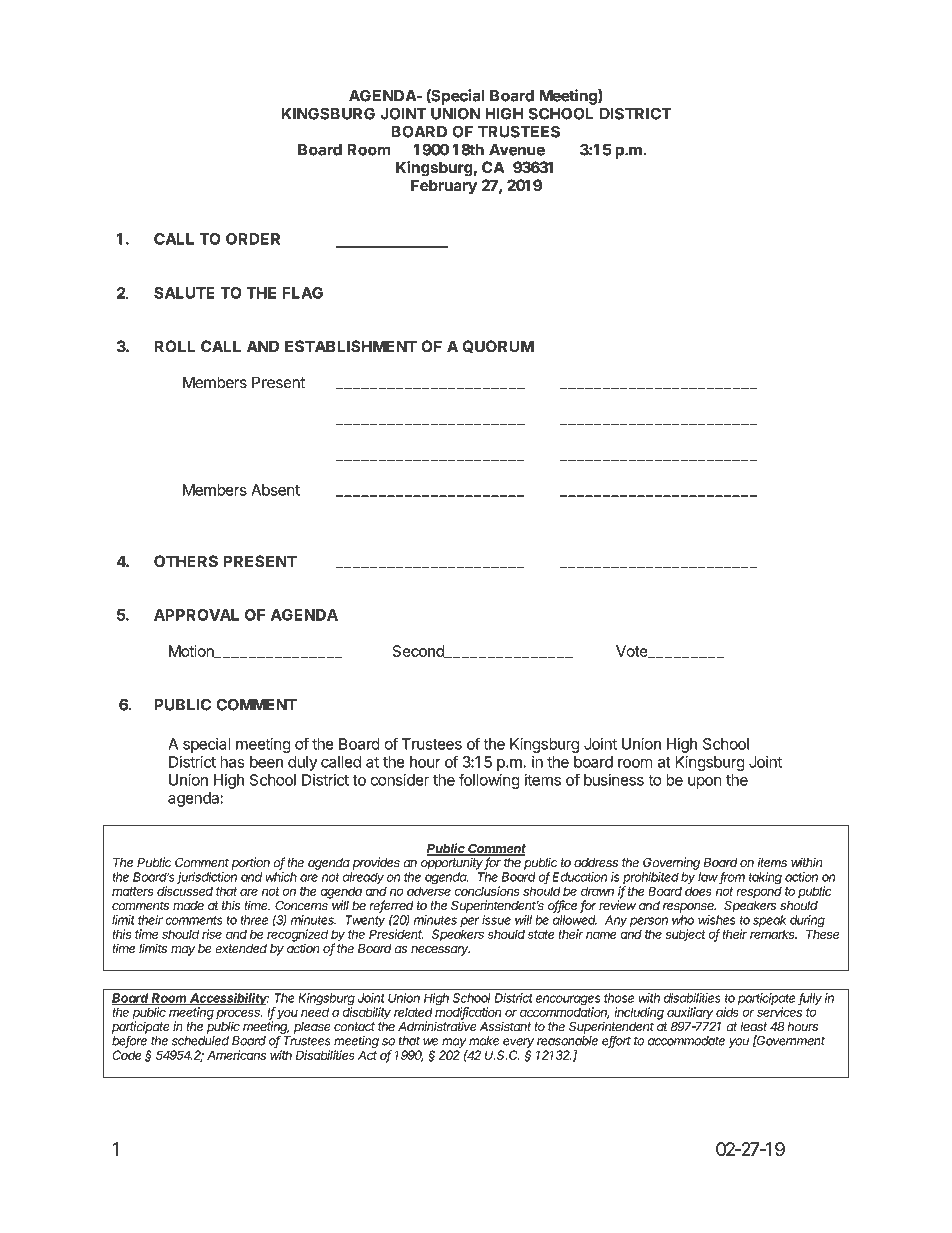 This screenshot has width=952, height=1233. Describe the element at coordinates (351, 346) in the screenshot. I see `ESTABLISHMENT` at that location.
